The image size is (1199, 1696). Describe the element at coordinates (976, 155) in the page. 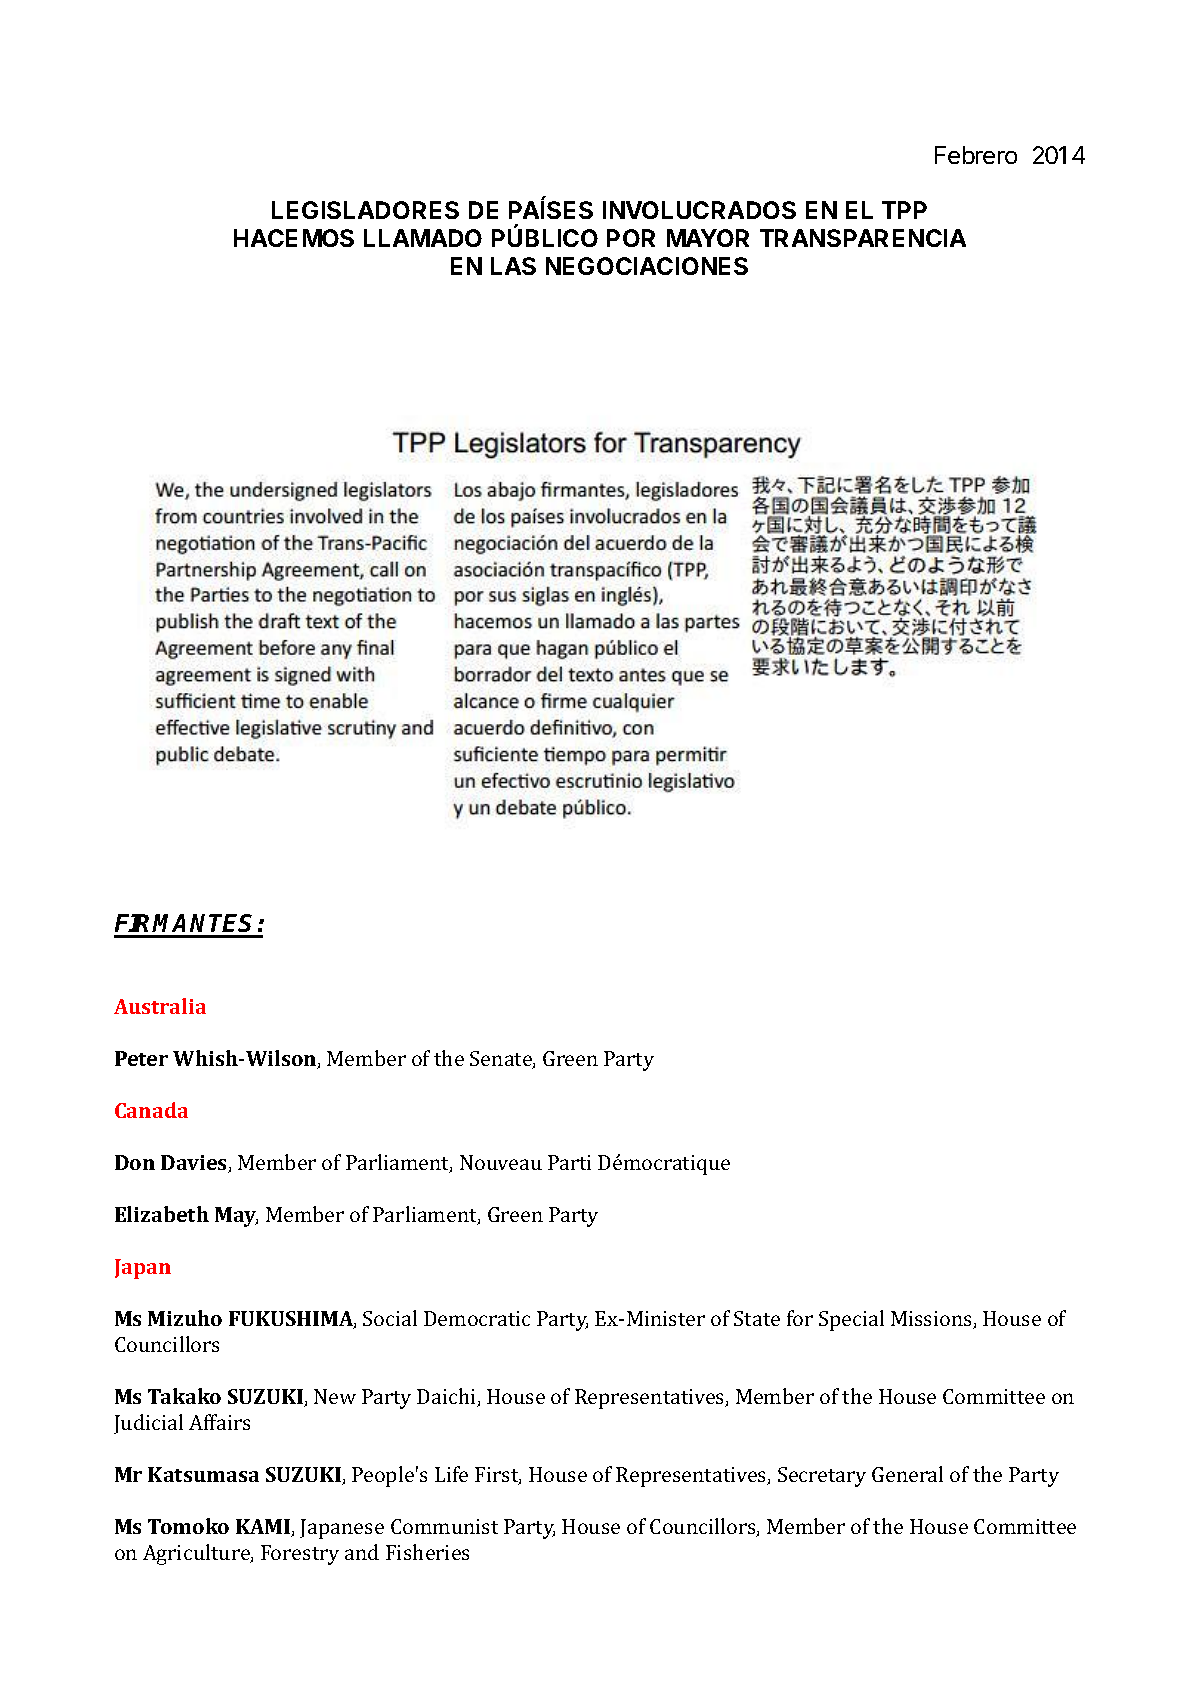

I see `Febrero` at that location.
